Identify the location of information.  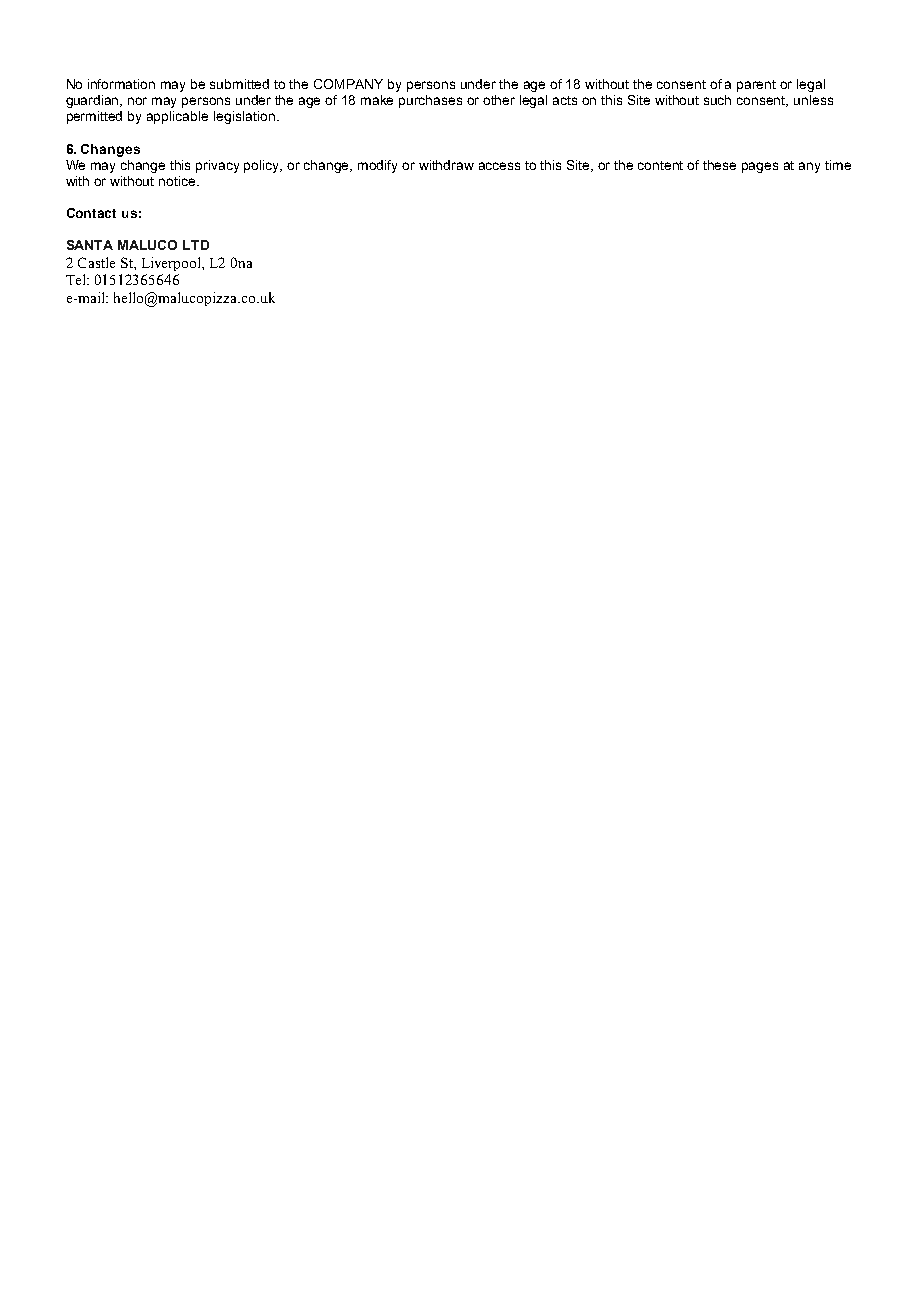
(121, 84).
